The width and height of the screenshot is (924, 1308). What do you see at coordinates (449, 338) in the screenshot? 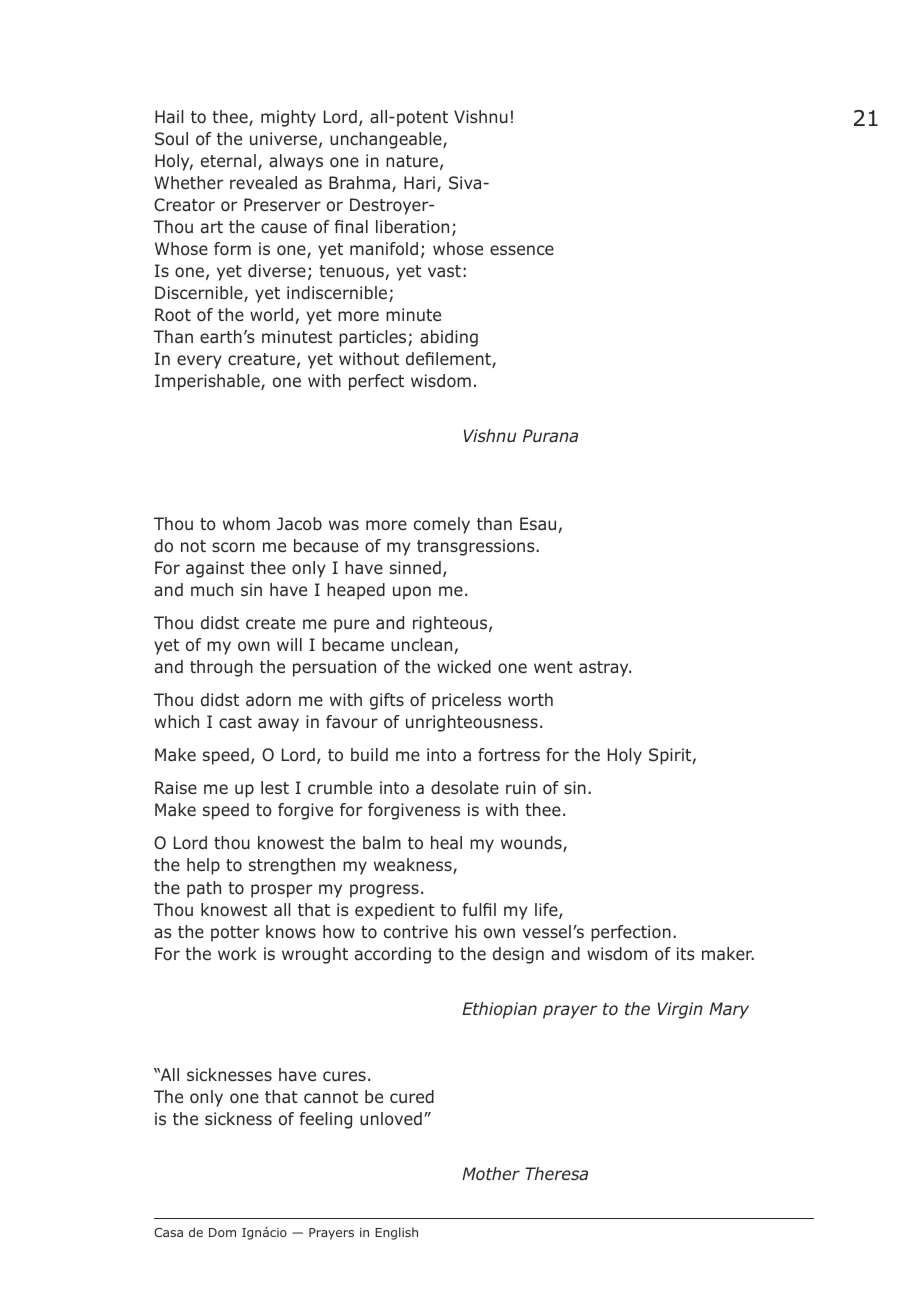
I see `abiding` at bounding box center [449, 338].
